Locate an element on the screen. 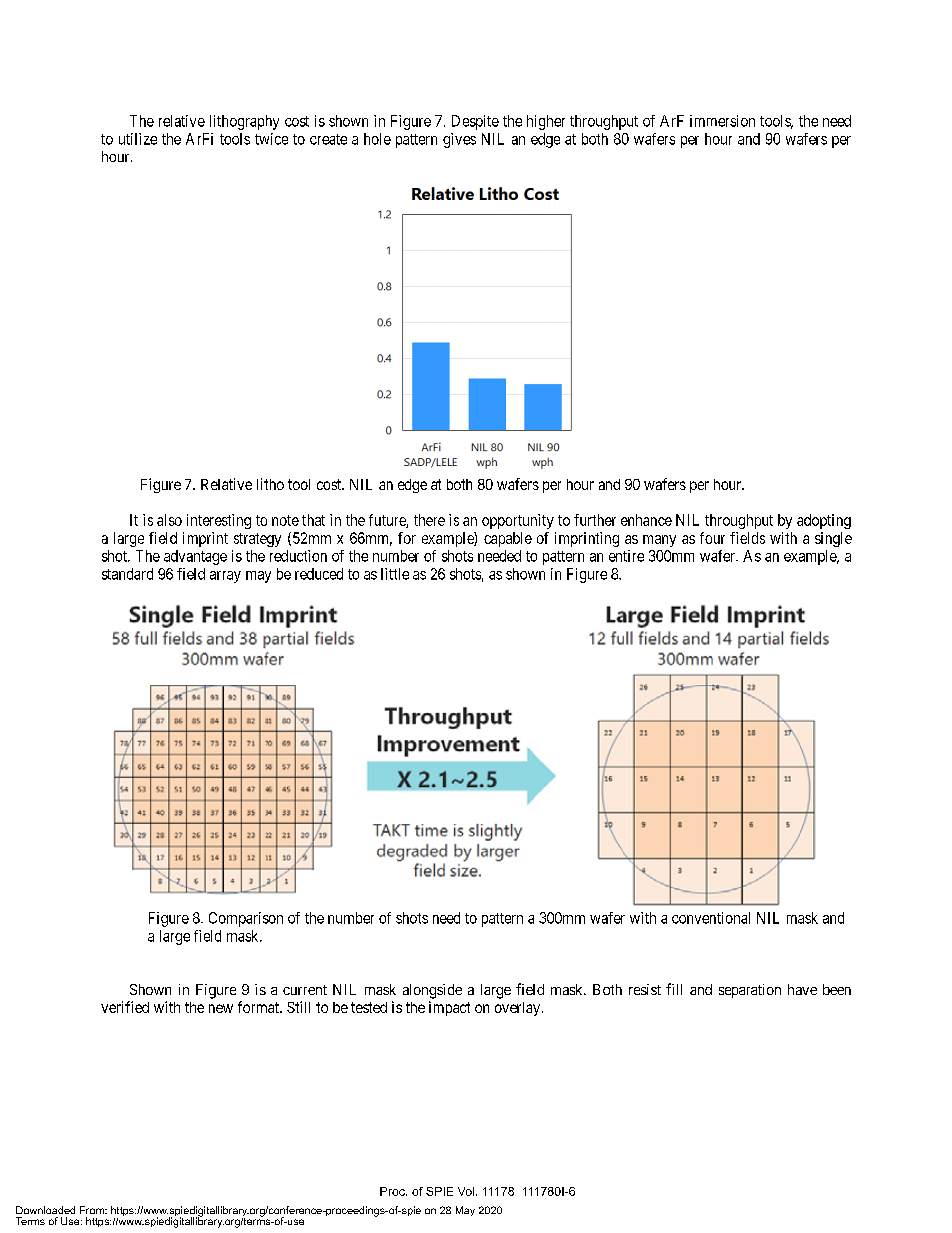  Vol is located at coordinates (466, 1191).
